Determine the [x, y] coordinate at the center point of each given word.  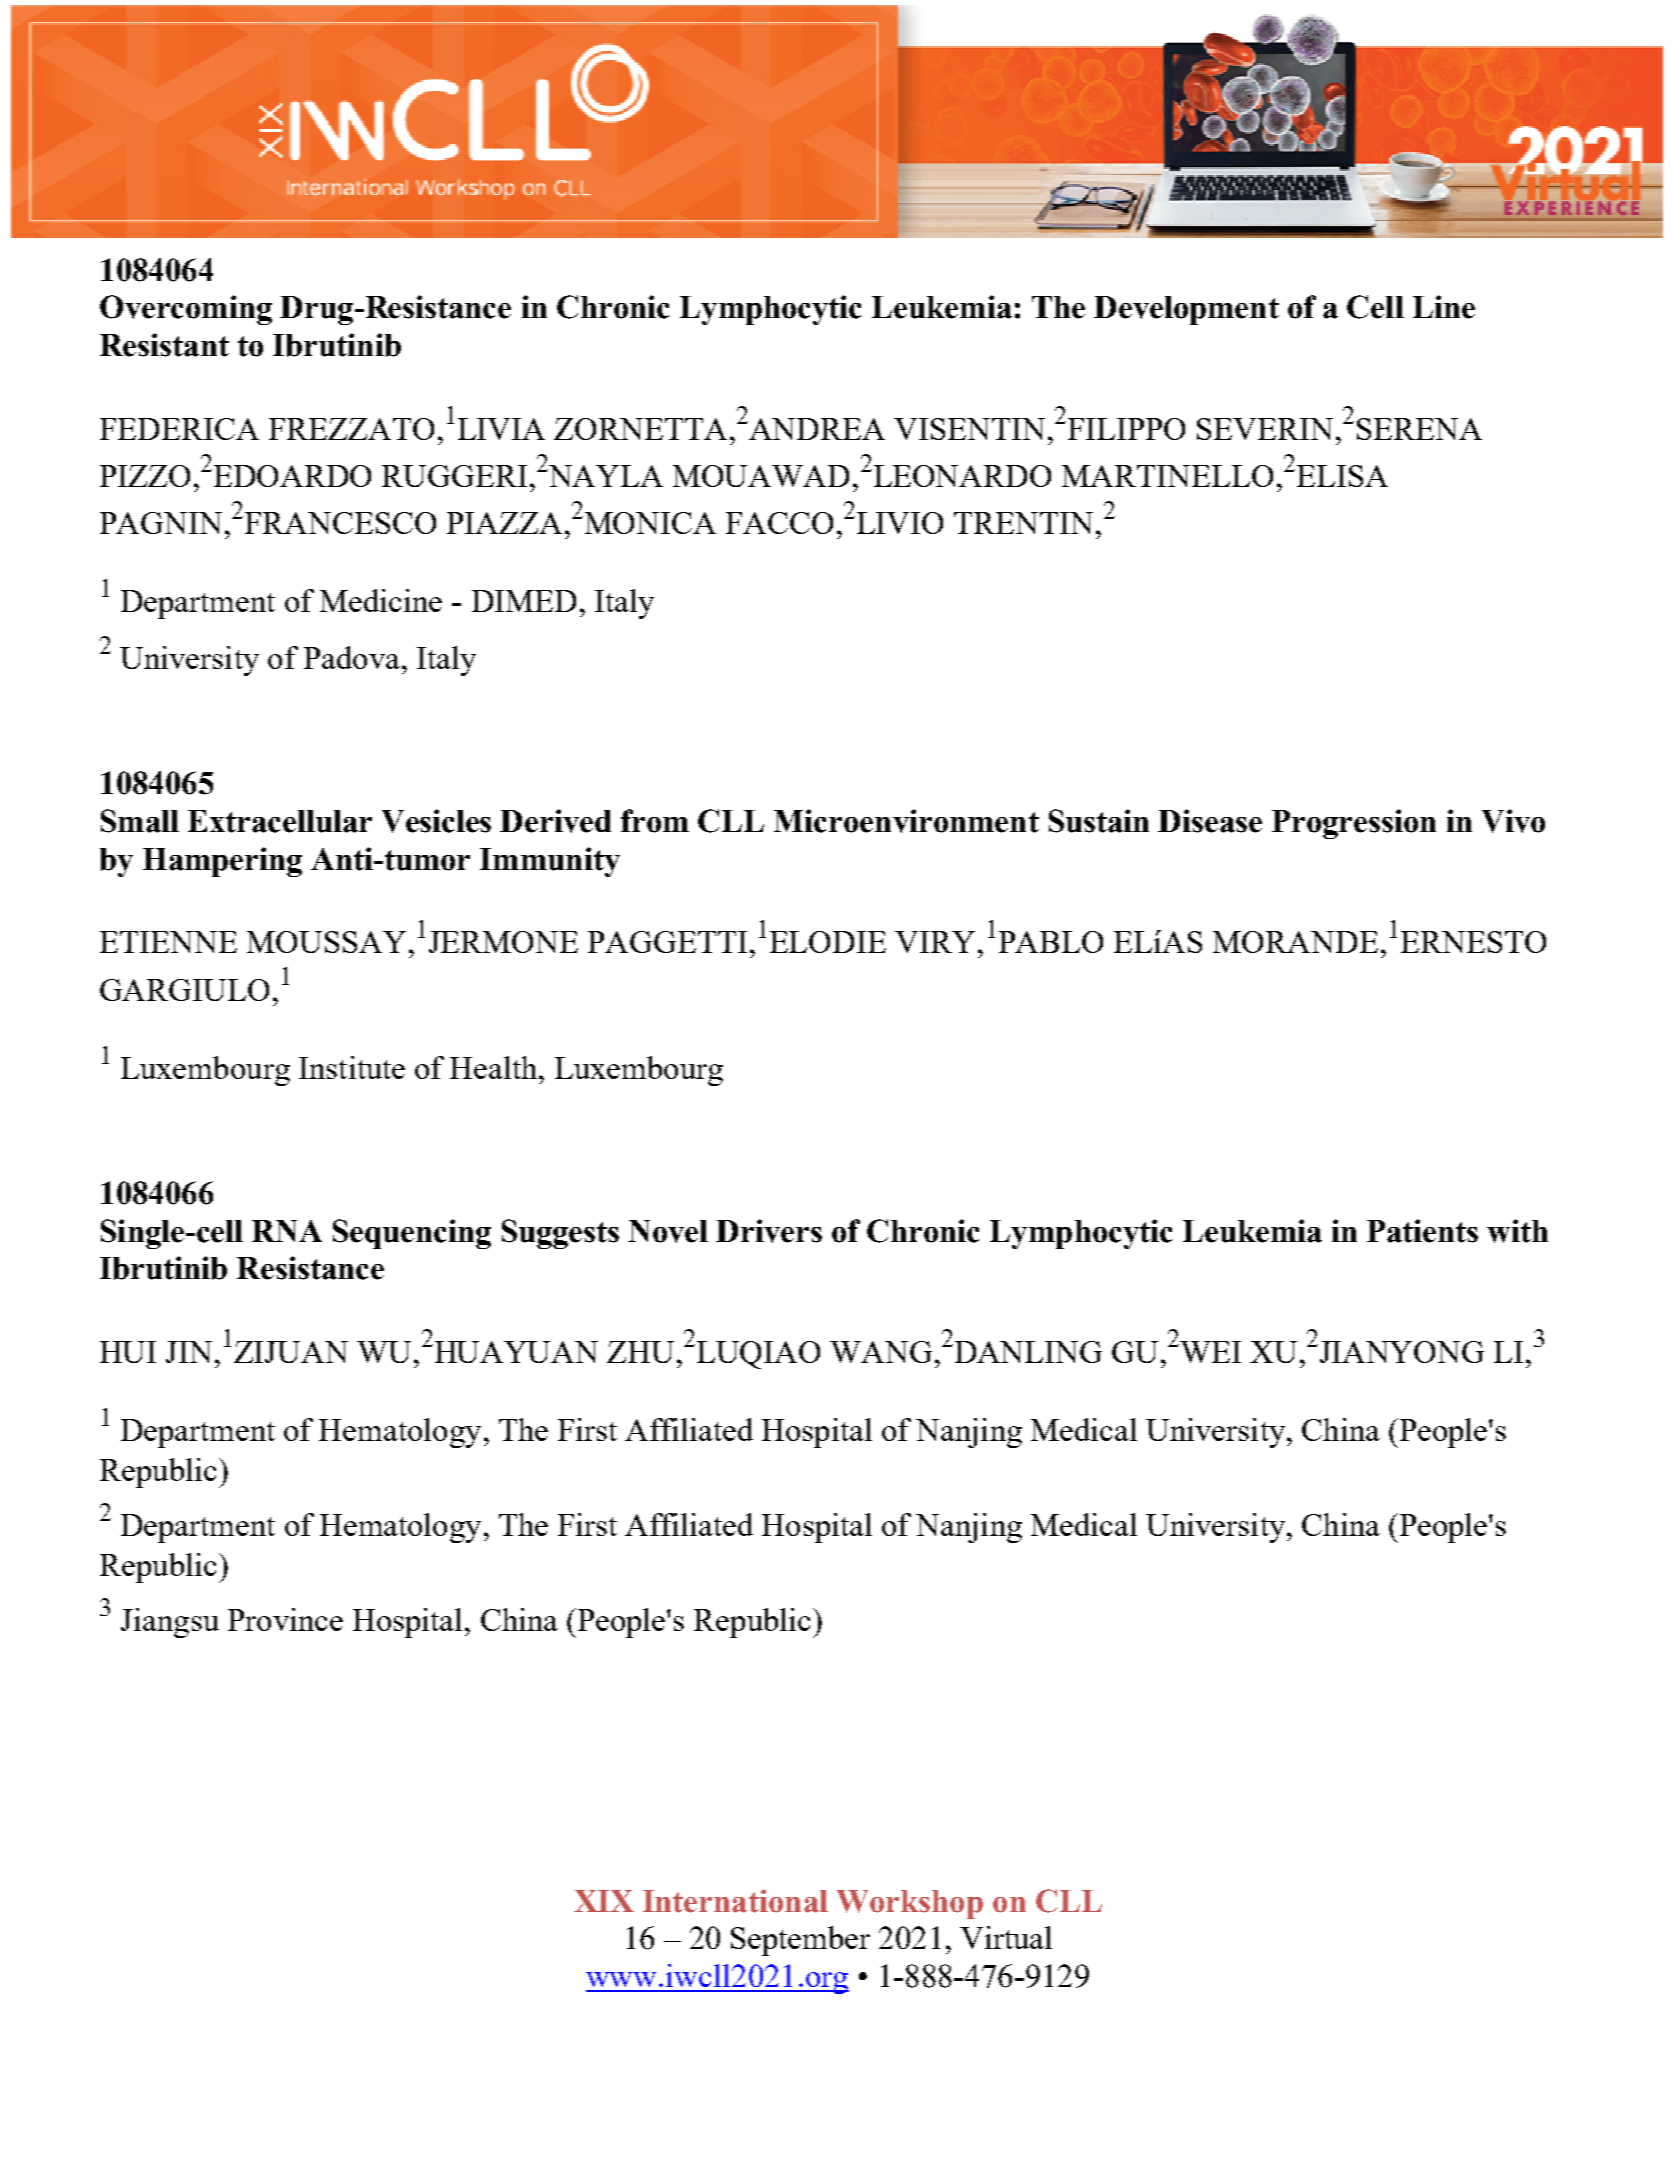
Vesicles [436, 821]
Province [285, 1619]
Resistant [164, 345]
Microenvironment [906, 821]
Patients [1422, 1231]
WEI [1209, 1352]
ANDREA [816, 429]
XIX [604, 1901]
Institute [352, 1067]
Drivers [769, 1231]
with [1517, 1231]
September [800, 1941]
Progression [1354, 824]
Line [1444, 307]
